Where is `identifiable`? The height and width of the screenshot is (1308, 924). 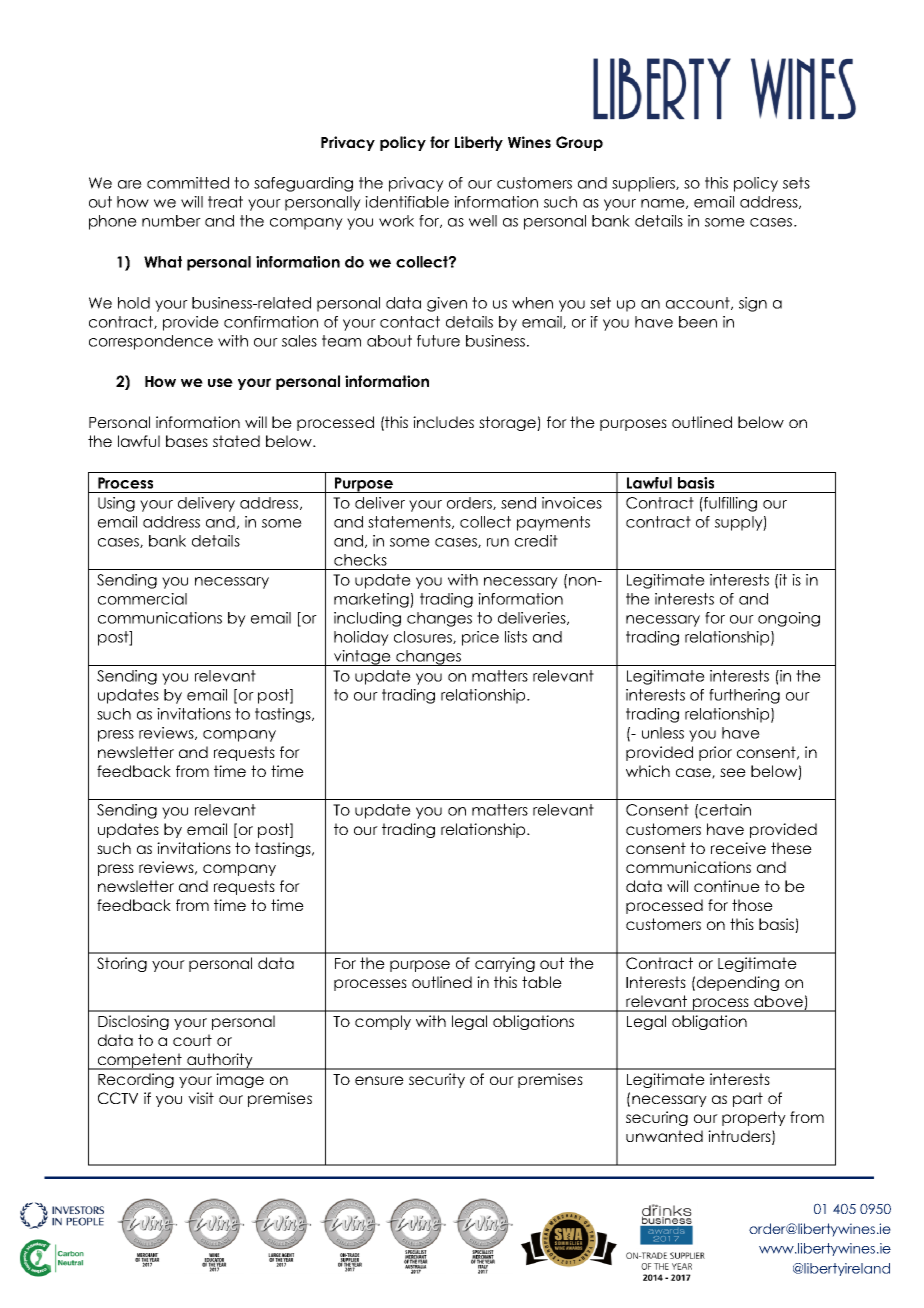
identifiable is located at coordinates (407, 202).
